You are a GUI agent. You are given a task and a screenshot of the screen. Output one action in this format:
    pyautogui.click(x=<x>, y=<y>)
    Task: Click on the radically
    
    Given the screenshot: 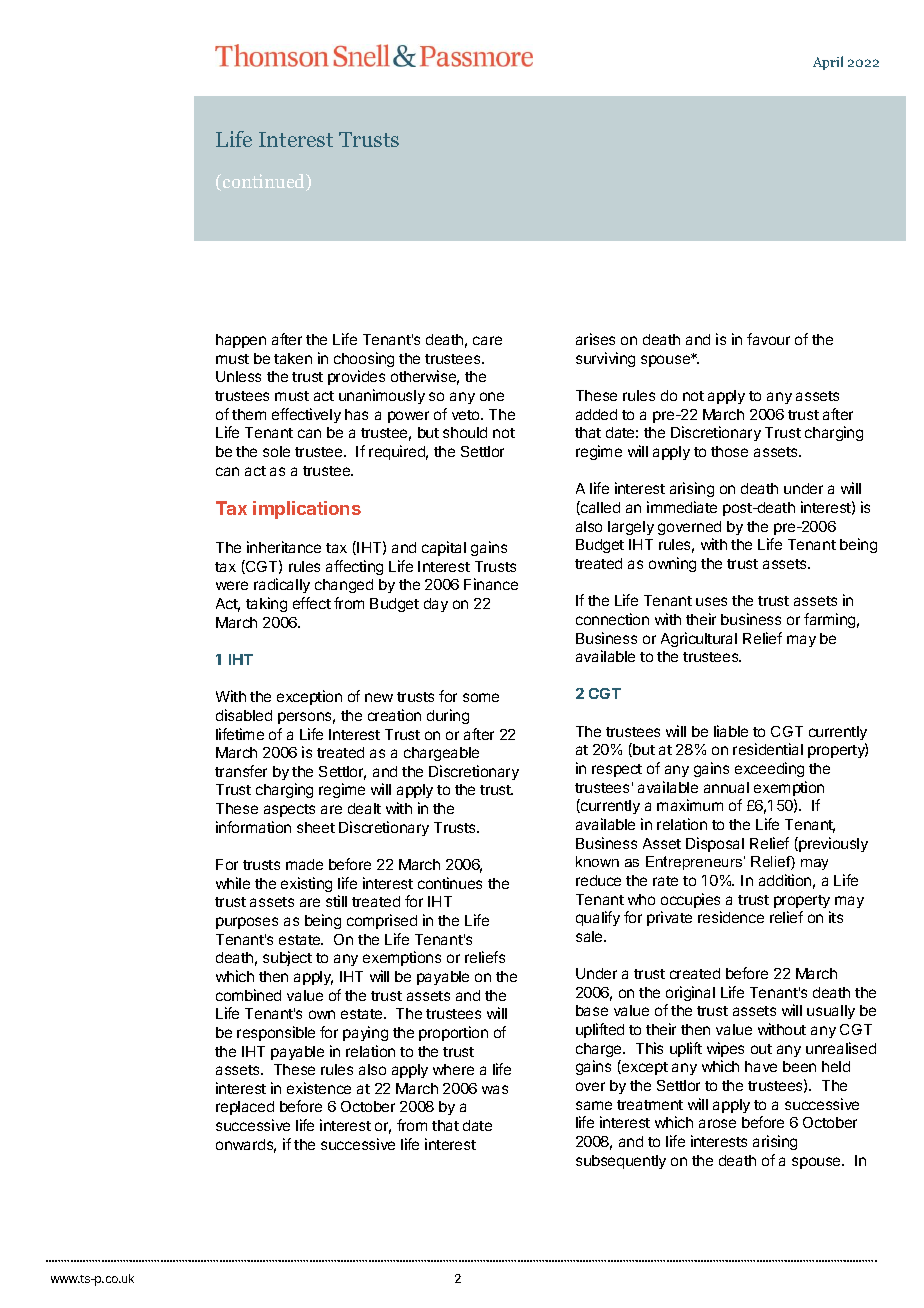 What is the action you would take?
    pyautogui.click(x=282, y=585)
